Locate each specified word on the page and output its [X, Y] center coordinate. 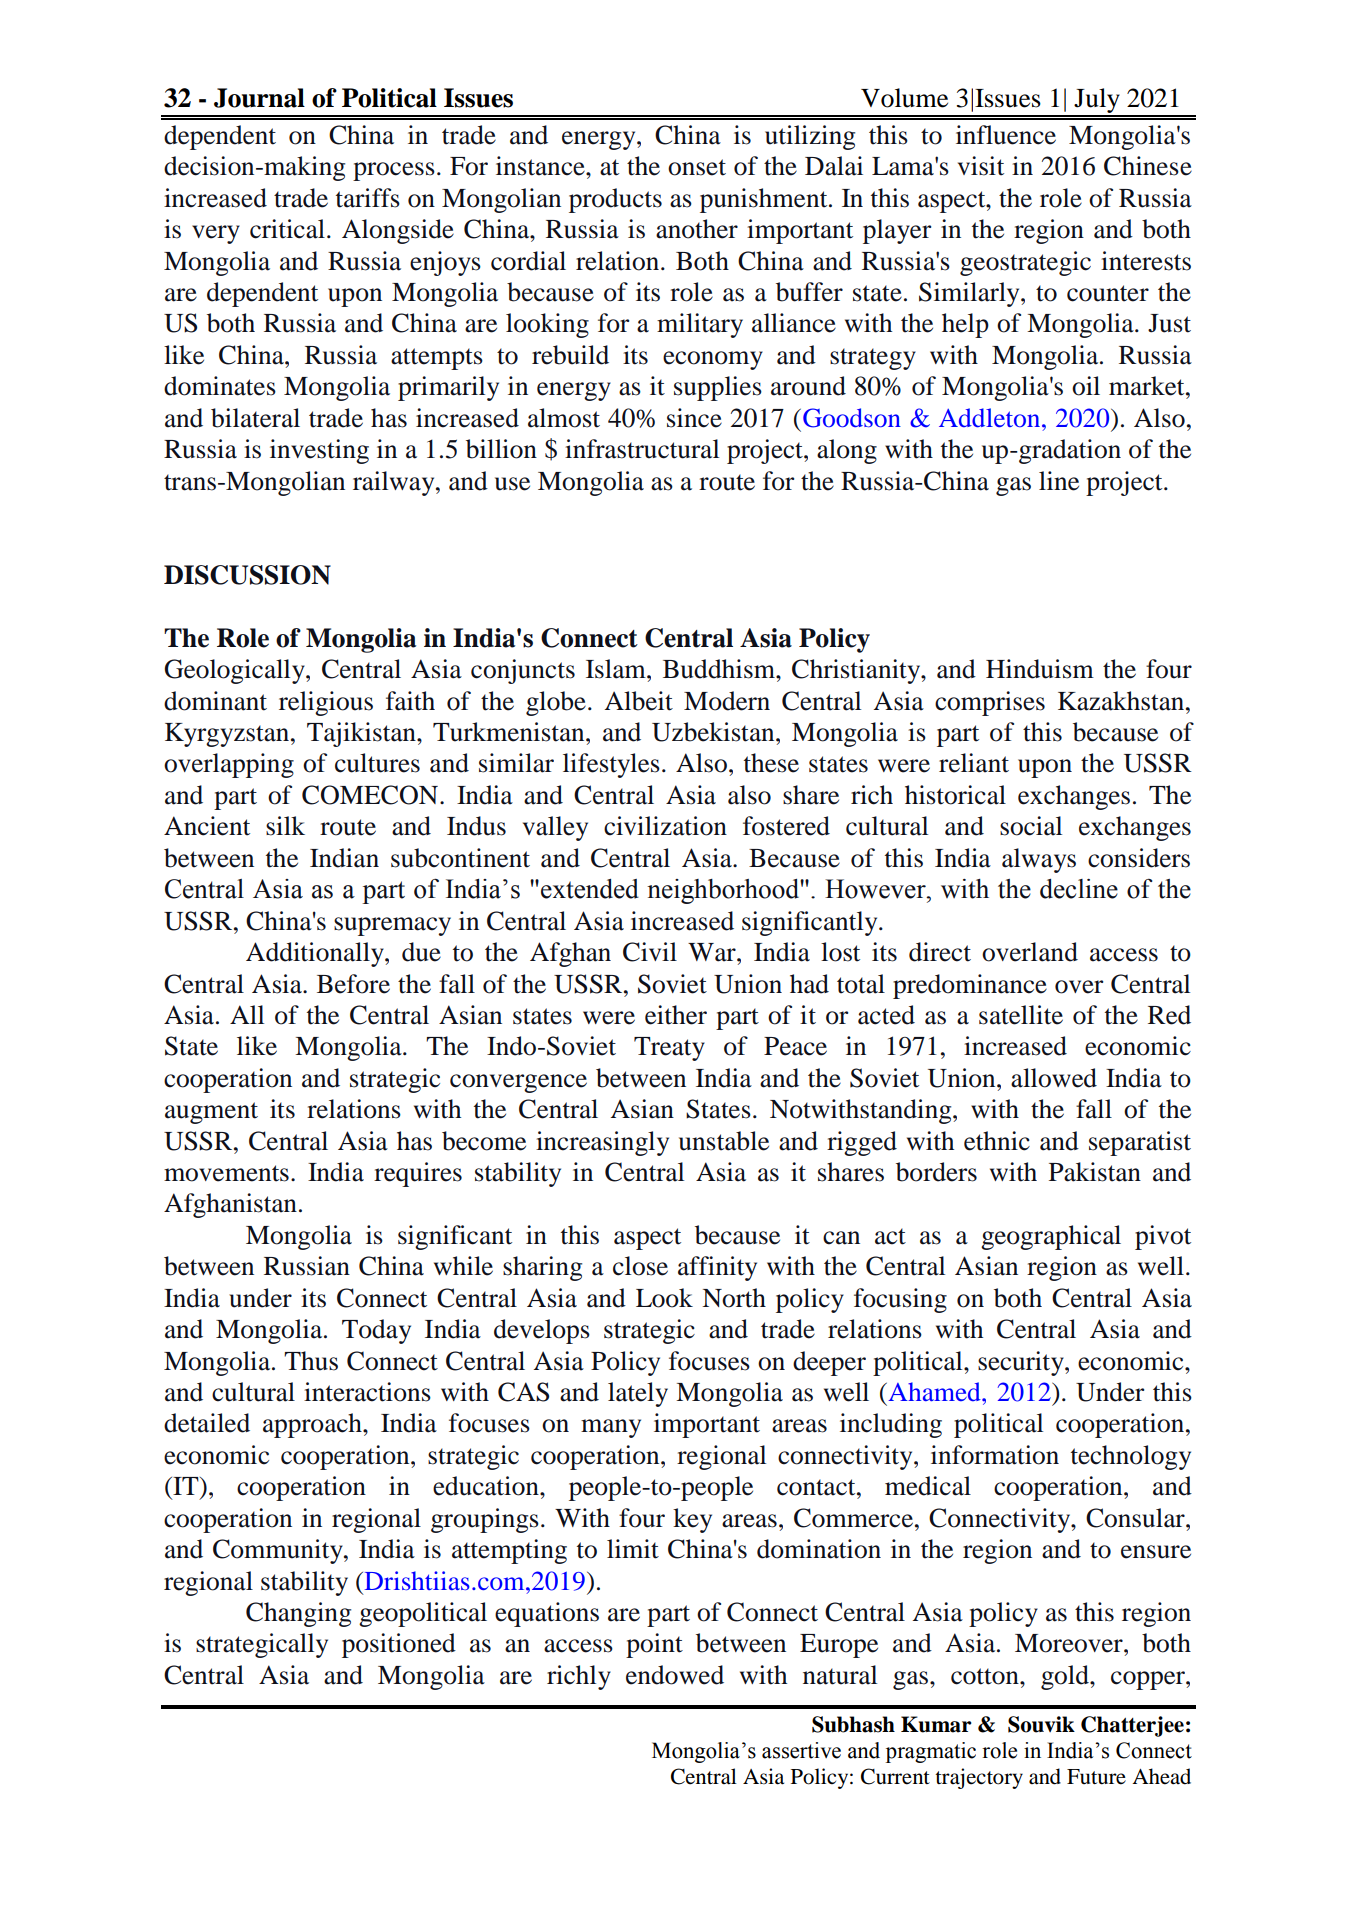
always [1039, 860]
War [713, 952]
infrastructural [642, 449]
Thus [311, 1361]
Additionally [316, 954]
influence [1006, 135]
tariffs [368, 198]
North [734, 1298]
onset [697, 167]
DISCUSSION [247, 575]
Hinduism [1040, 669]
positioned [399, 1645]
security [1022, 1363]
